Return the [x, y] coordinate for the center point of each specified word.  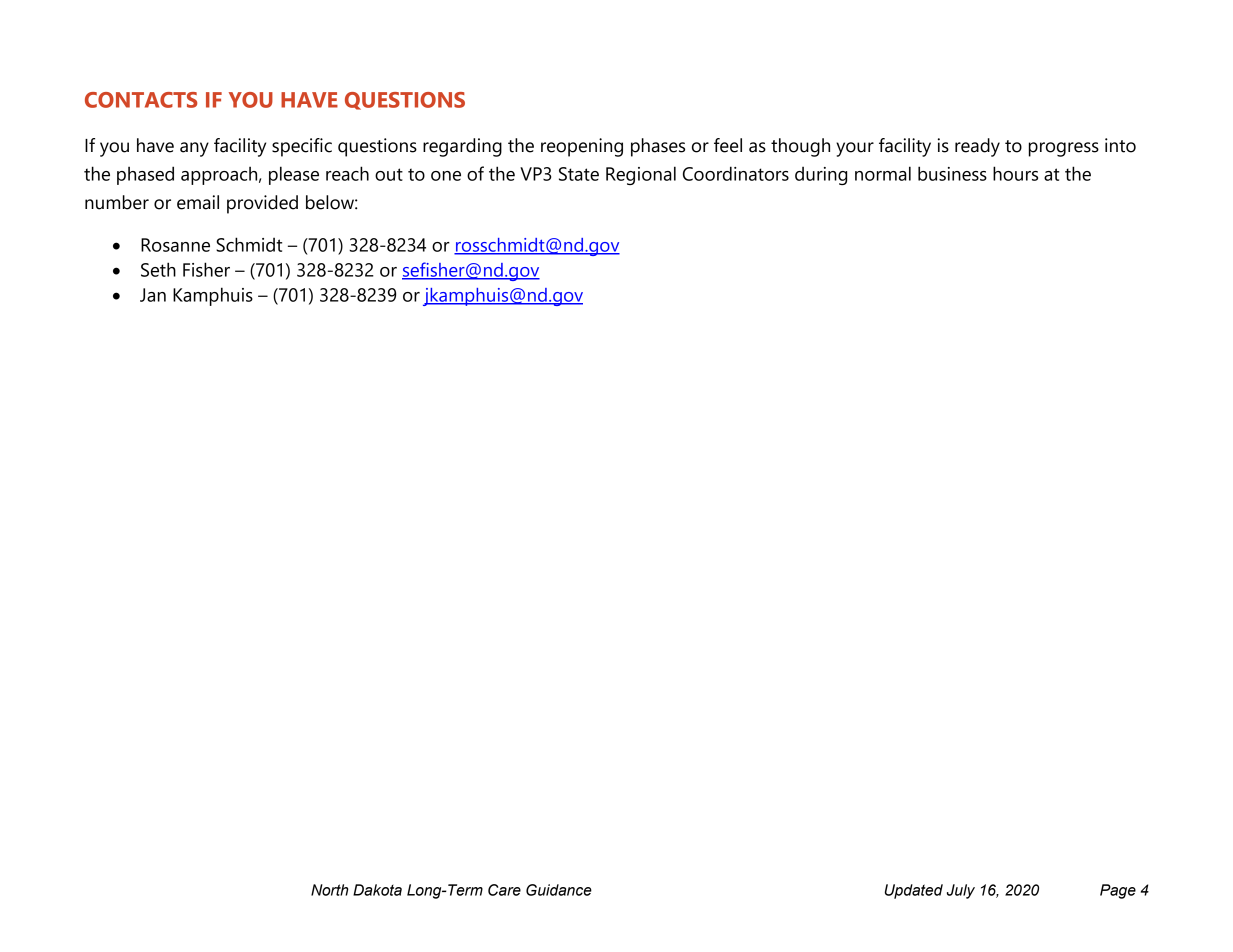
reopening [582, 147]
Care [504, 890]
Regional [641, 175]
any [194, 149]
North [330, 890]
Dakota [377, 890]
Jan [153, 295]
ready [977, 147]
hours [1015, 173]
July [961, 891]
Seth [158, 269]
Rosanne [175, 245]
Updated [914, 891]
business [952, 173]
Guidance [559, 890]
